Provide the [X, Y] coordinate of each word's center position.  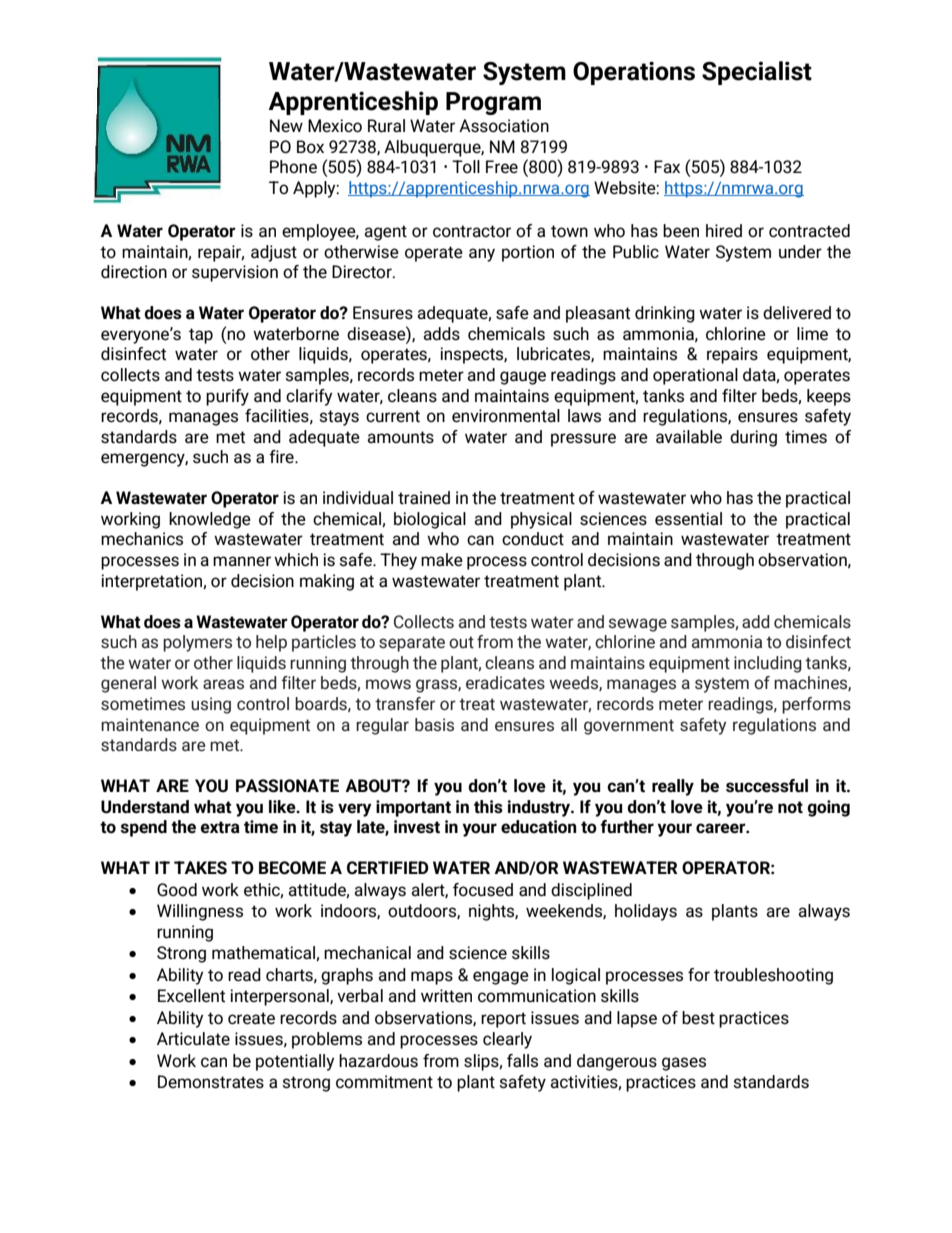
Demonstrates [211, 1082]
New [286, 125]
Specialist [757, 73]
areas [223, 684]
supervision [235, 273]
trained [424, 498]
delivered [797, 313]
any [482, 255]
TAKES [200, 868]
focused [483, 890]
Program [493, 103]
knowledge [210, 520]
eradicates [505, 682]
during [753, 438]
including [768, 664]
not [790, 807]
